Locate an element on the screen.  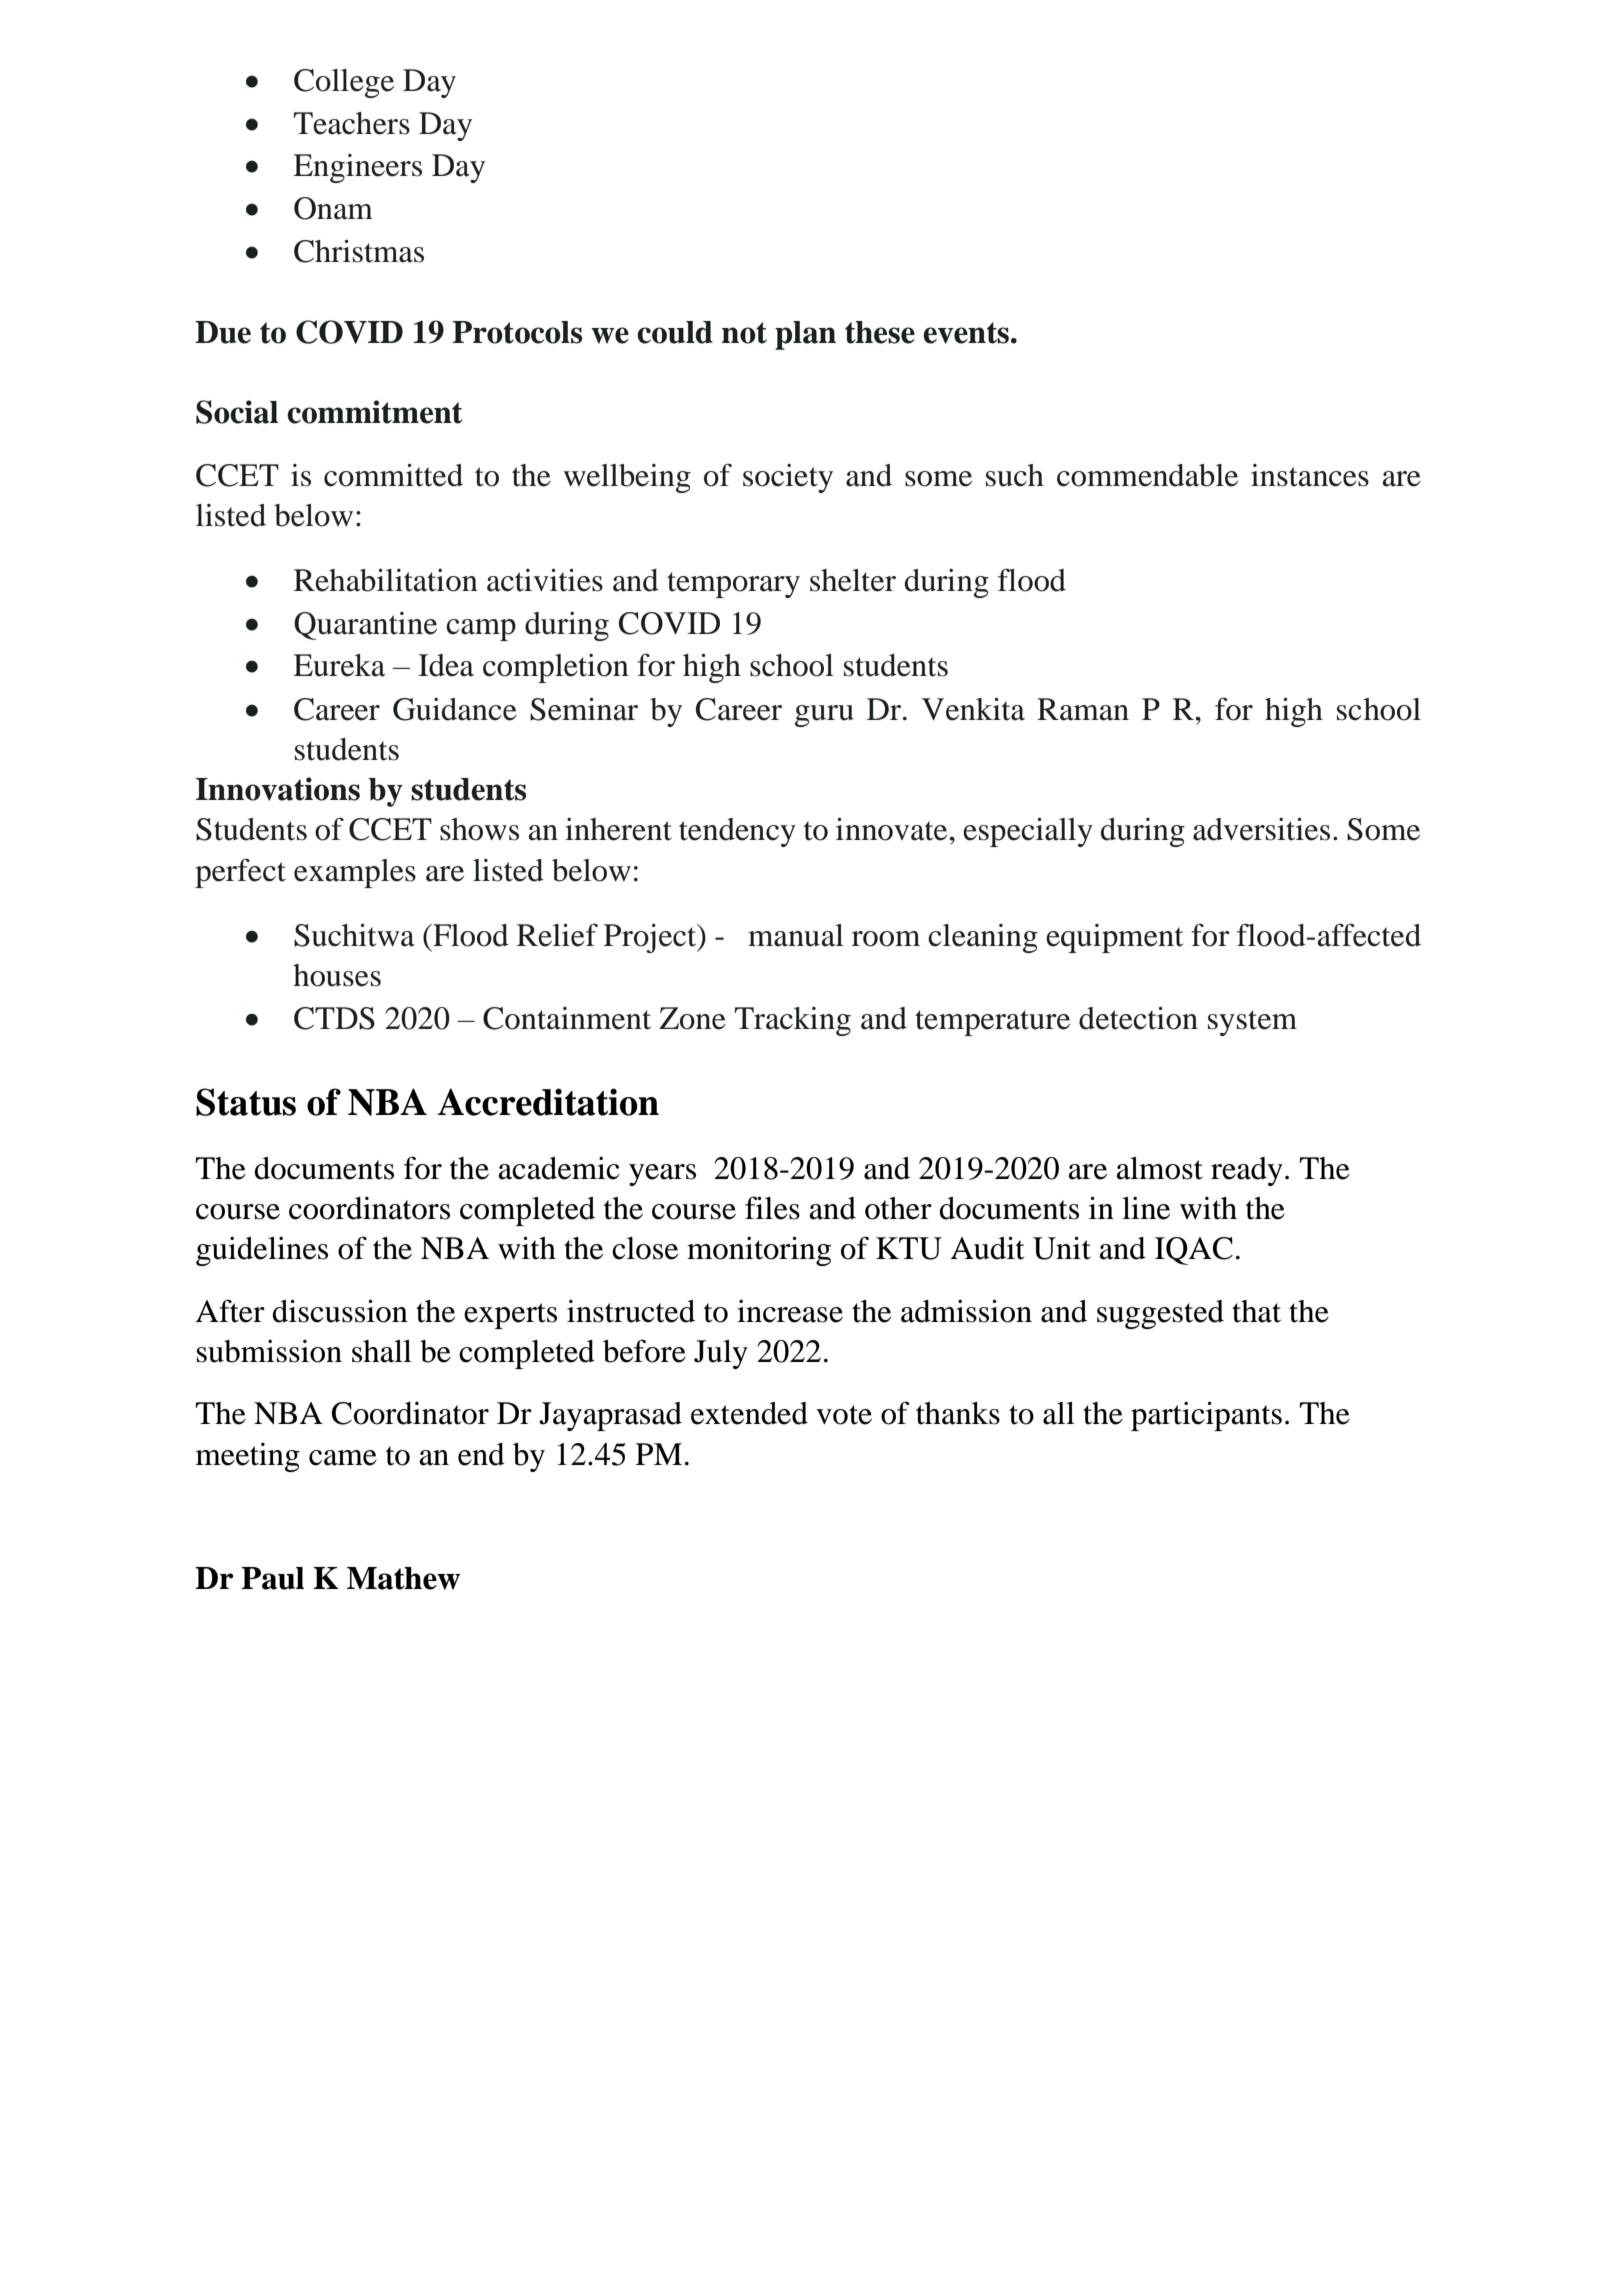
Rehabilitation is located at coordinates (386, 580).
